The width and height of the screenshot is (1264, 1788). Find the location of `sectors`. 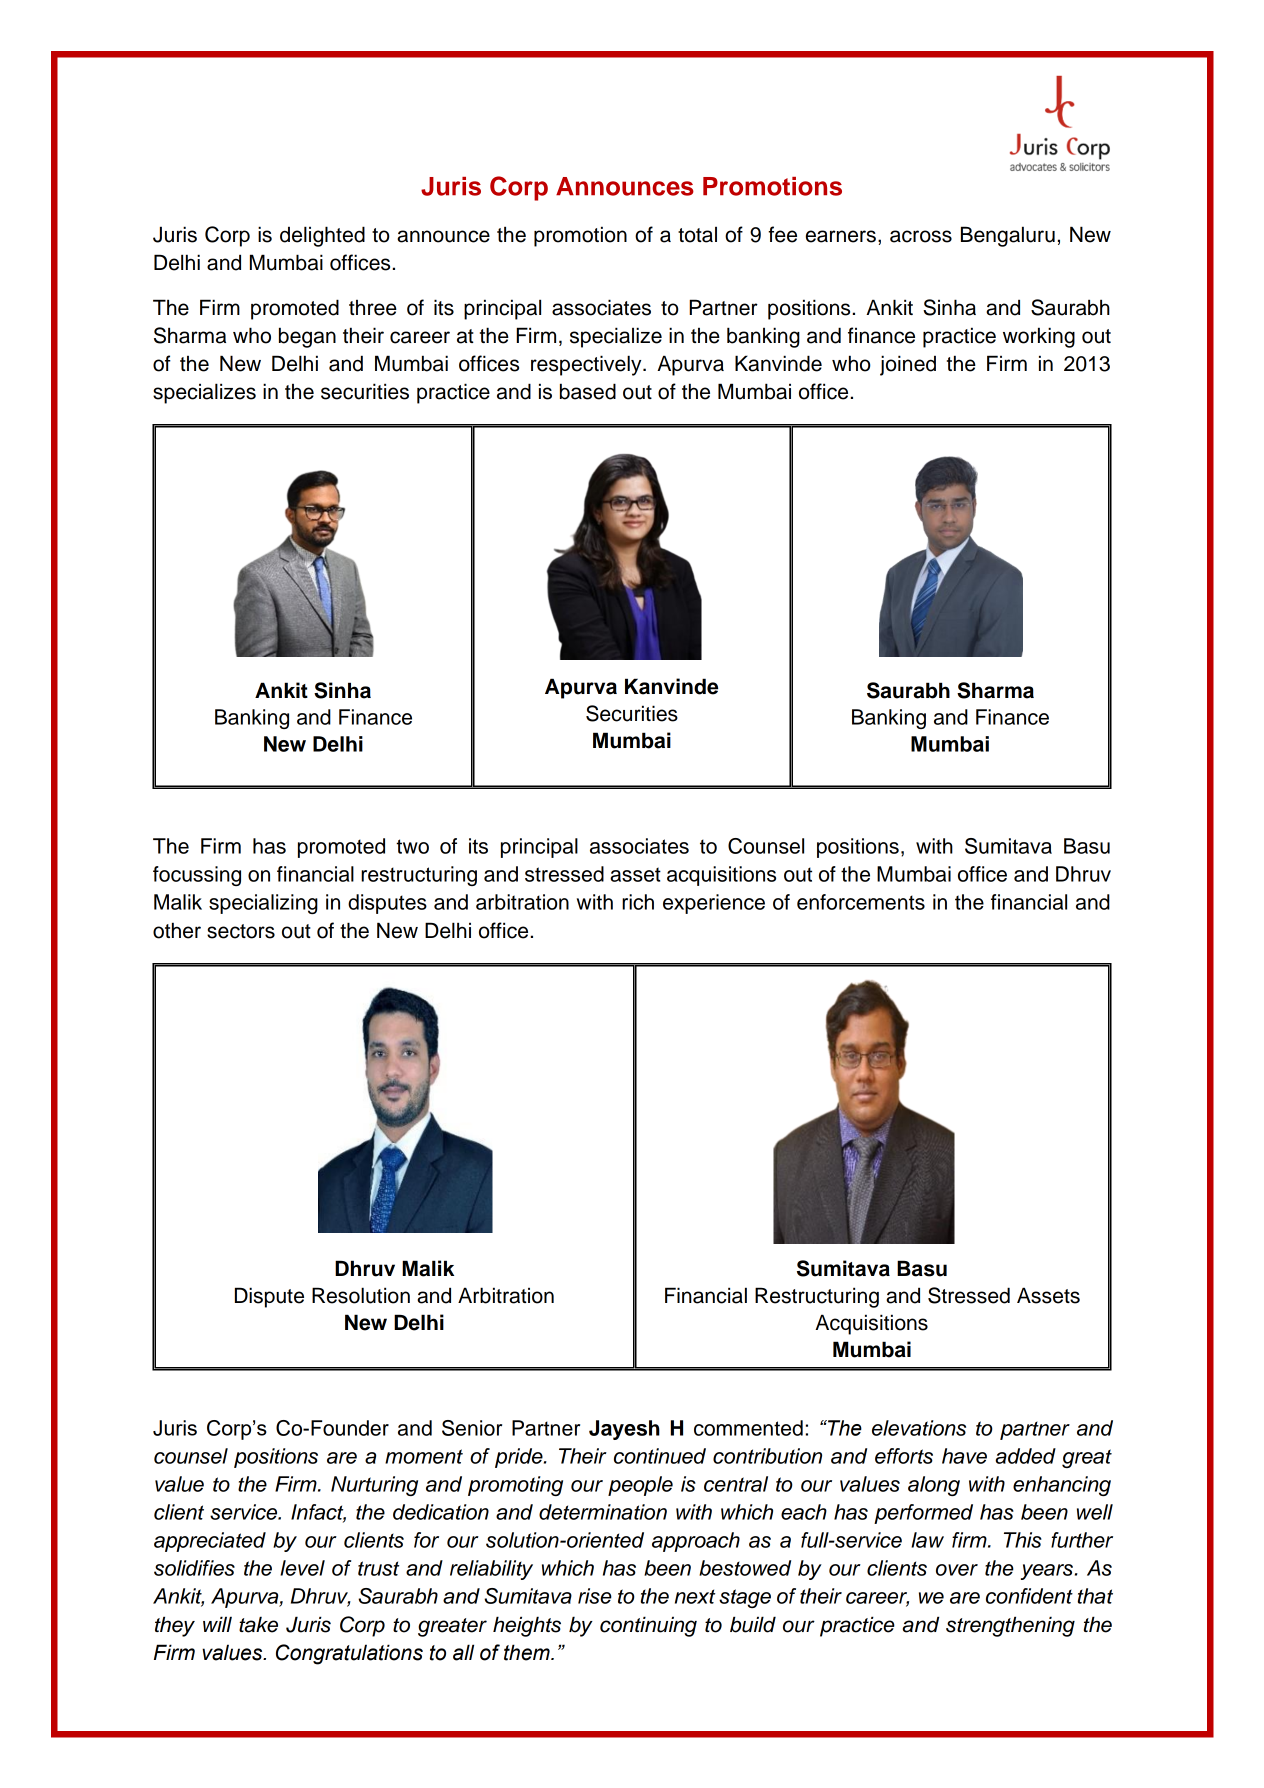

sectors is located at coordinates (241, 931).
